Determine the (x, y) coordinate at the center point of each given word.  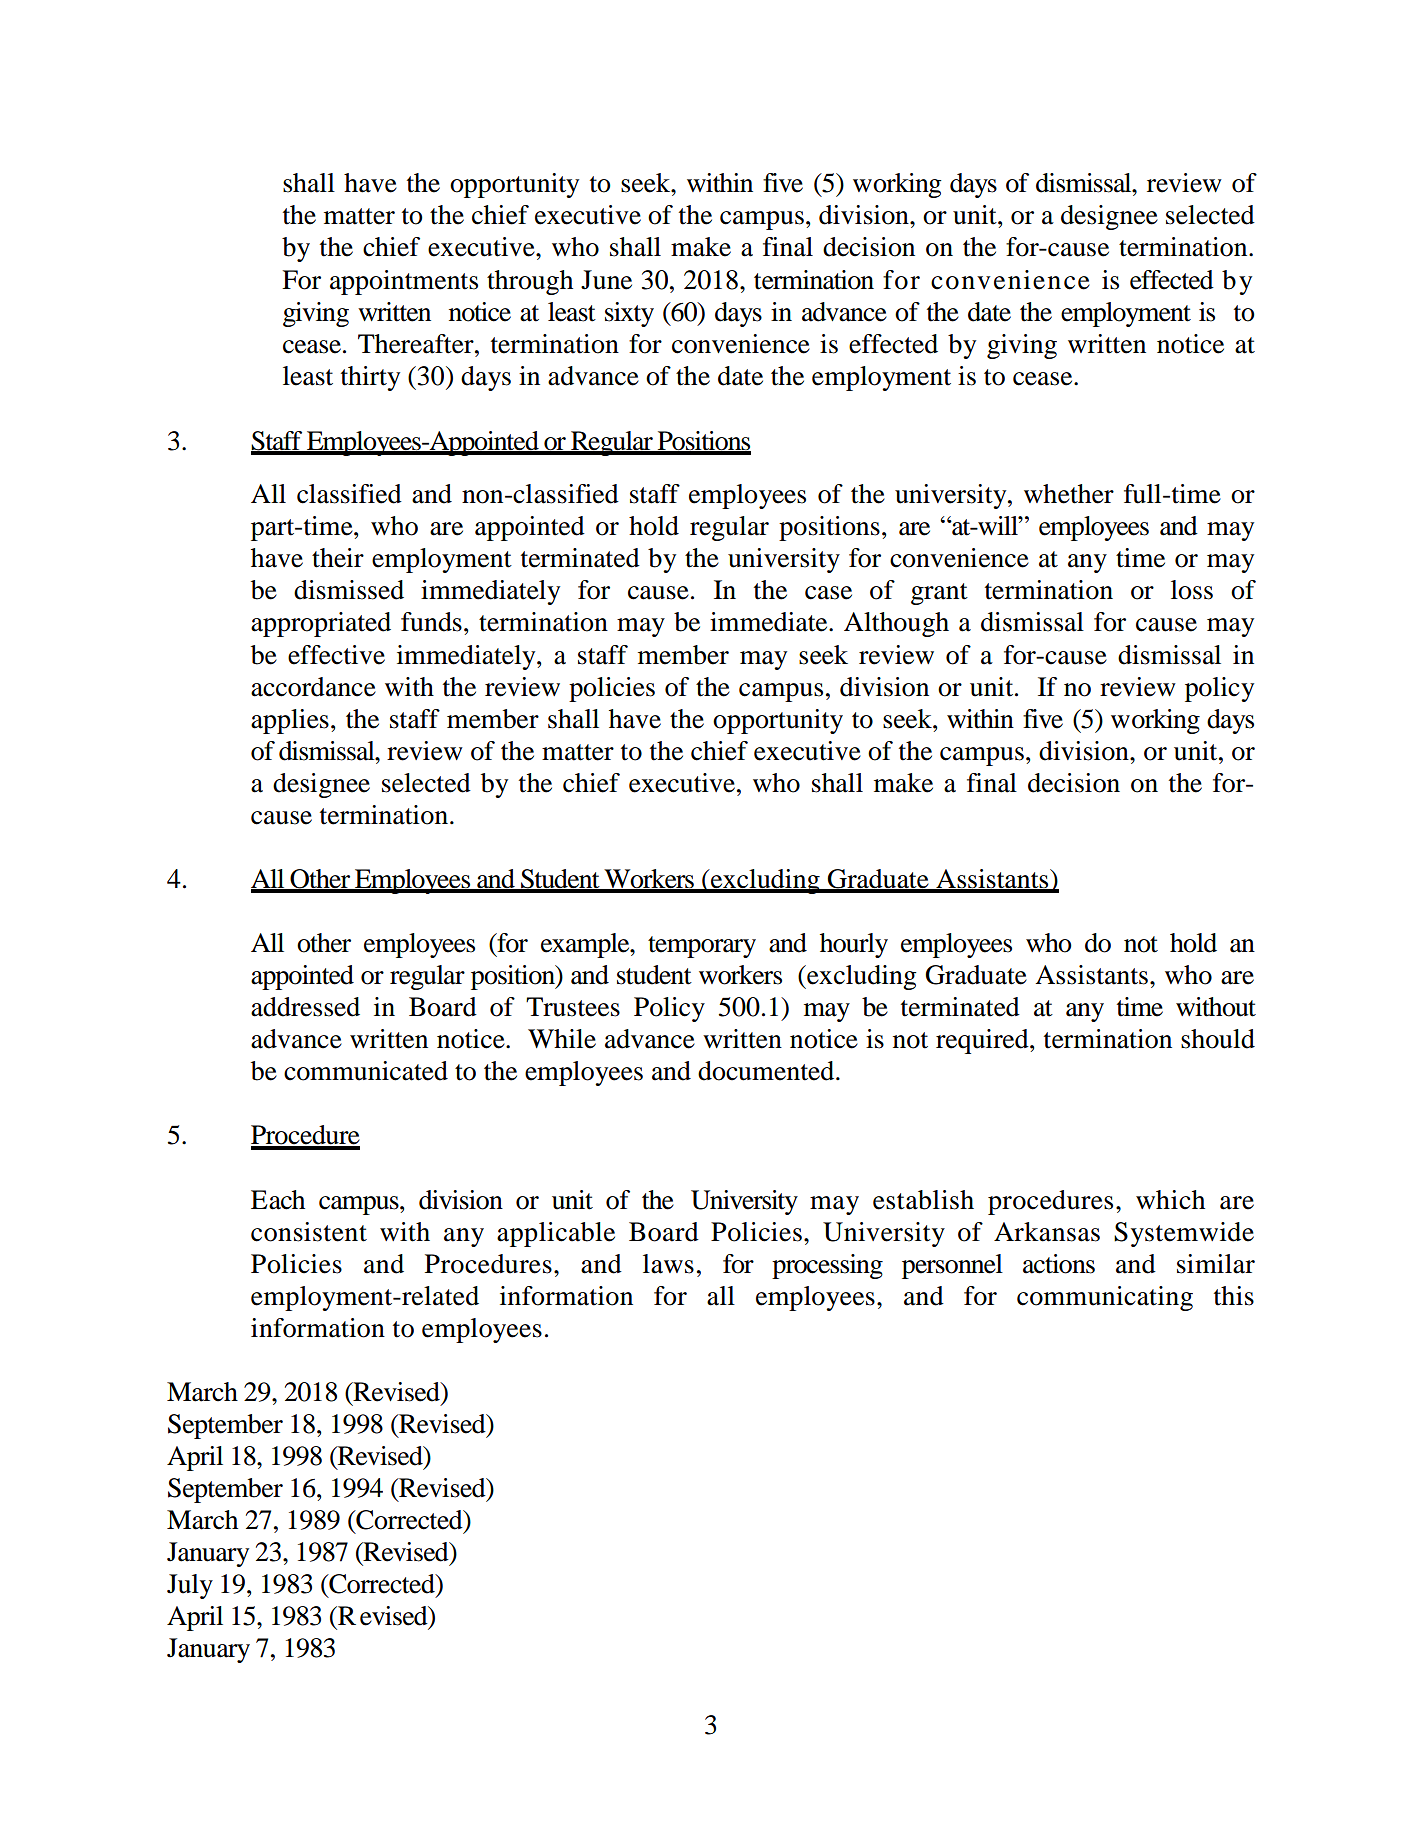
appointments (404, 282)
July (190, 1586)
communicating (1105, 1298)
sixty (629, 314)
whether (1069, 494)
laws (668, 1264)
